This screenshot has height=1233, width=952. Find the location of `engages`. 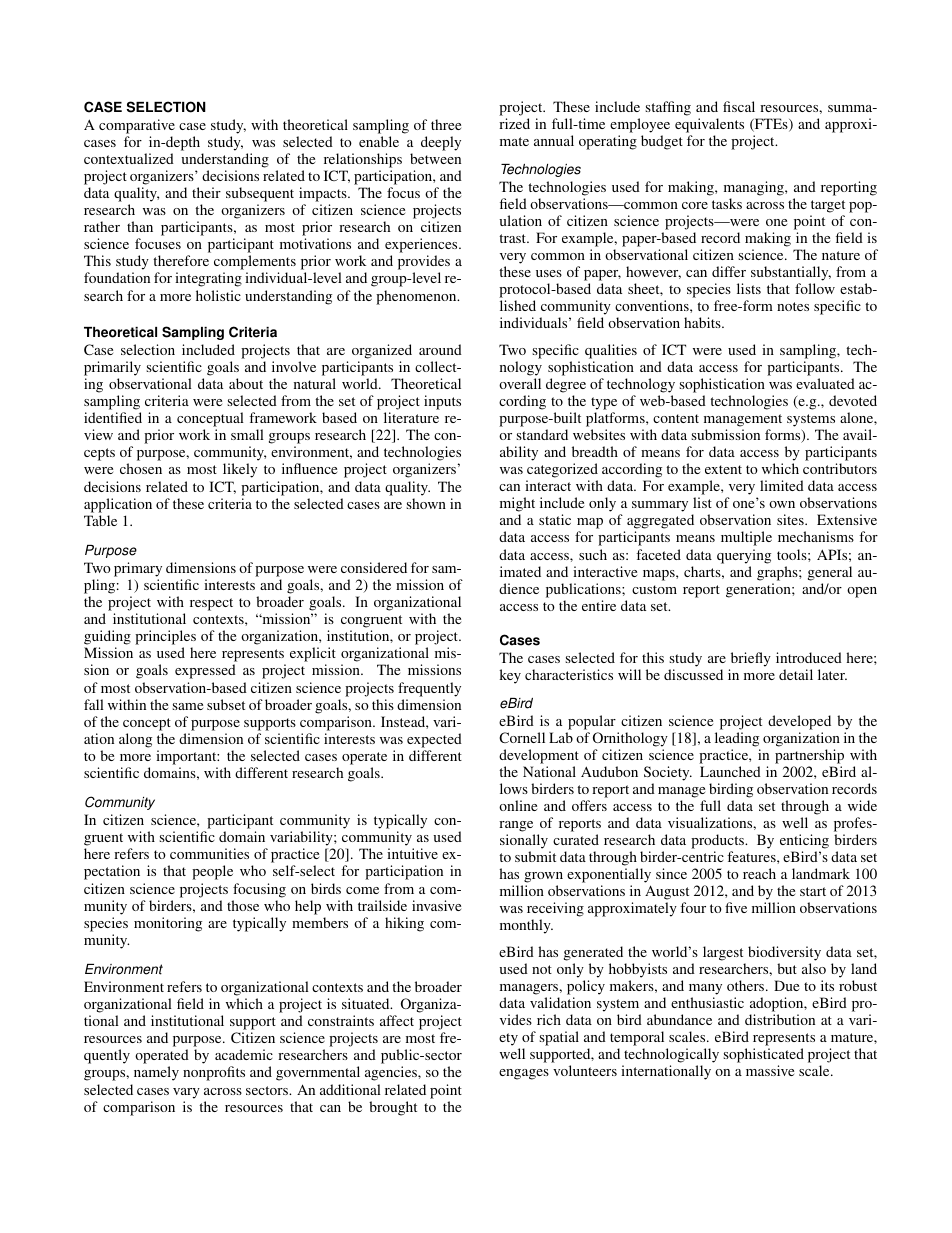

engages is located at coordinates (524, 1074).
